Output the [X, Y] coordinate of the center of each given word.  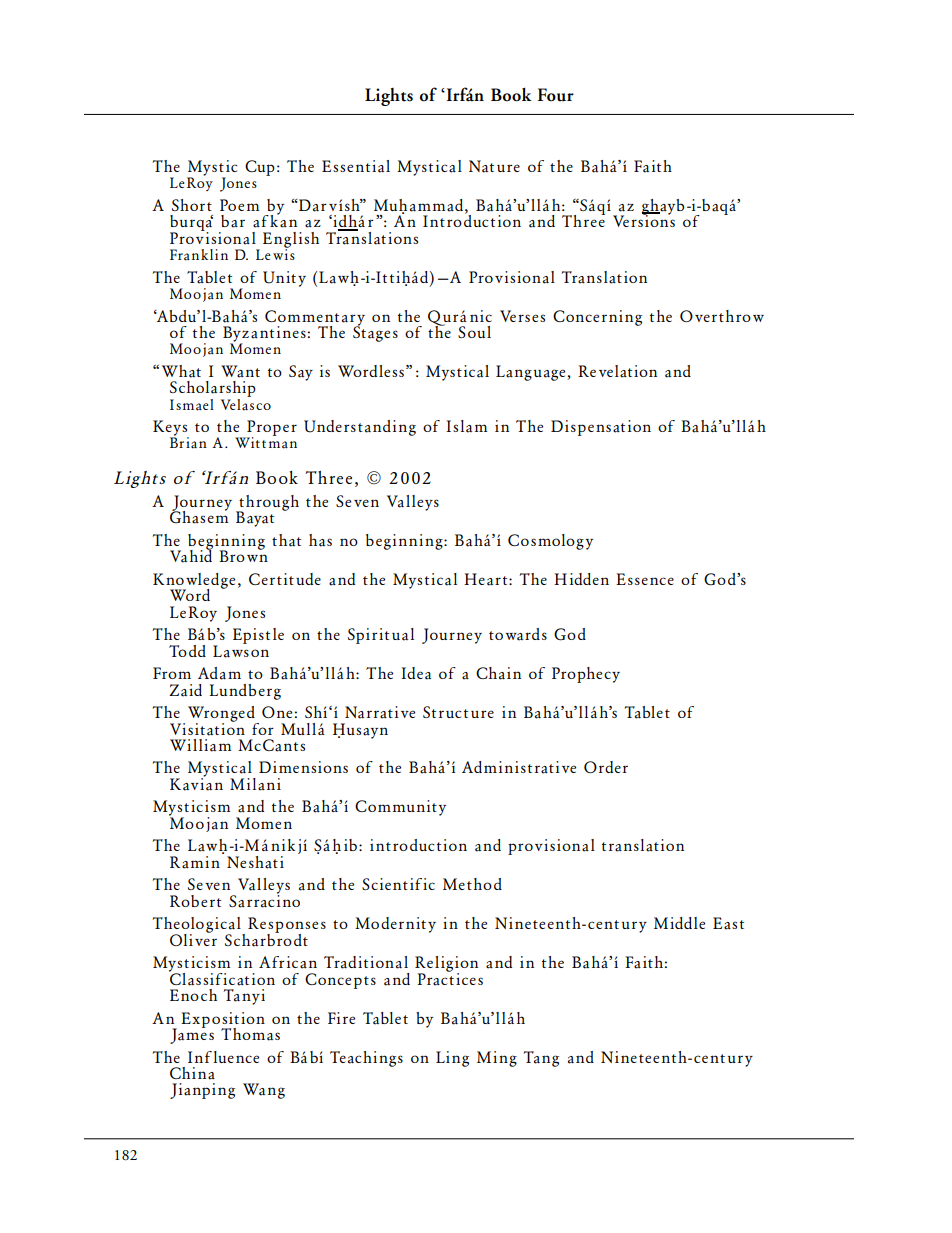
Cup [260, 168]
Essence [645, 579]
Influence [223, 1057]
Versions [644, 220]
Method [472, 884]
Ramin [195, 862]
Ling [452, 1059]
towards [518, 634]
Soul [474, 332]
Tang [541, 1059]
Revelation [617, 371]
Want [240, 371]
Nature [494, 166]
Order [606, 767]
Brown [243, 555]
